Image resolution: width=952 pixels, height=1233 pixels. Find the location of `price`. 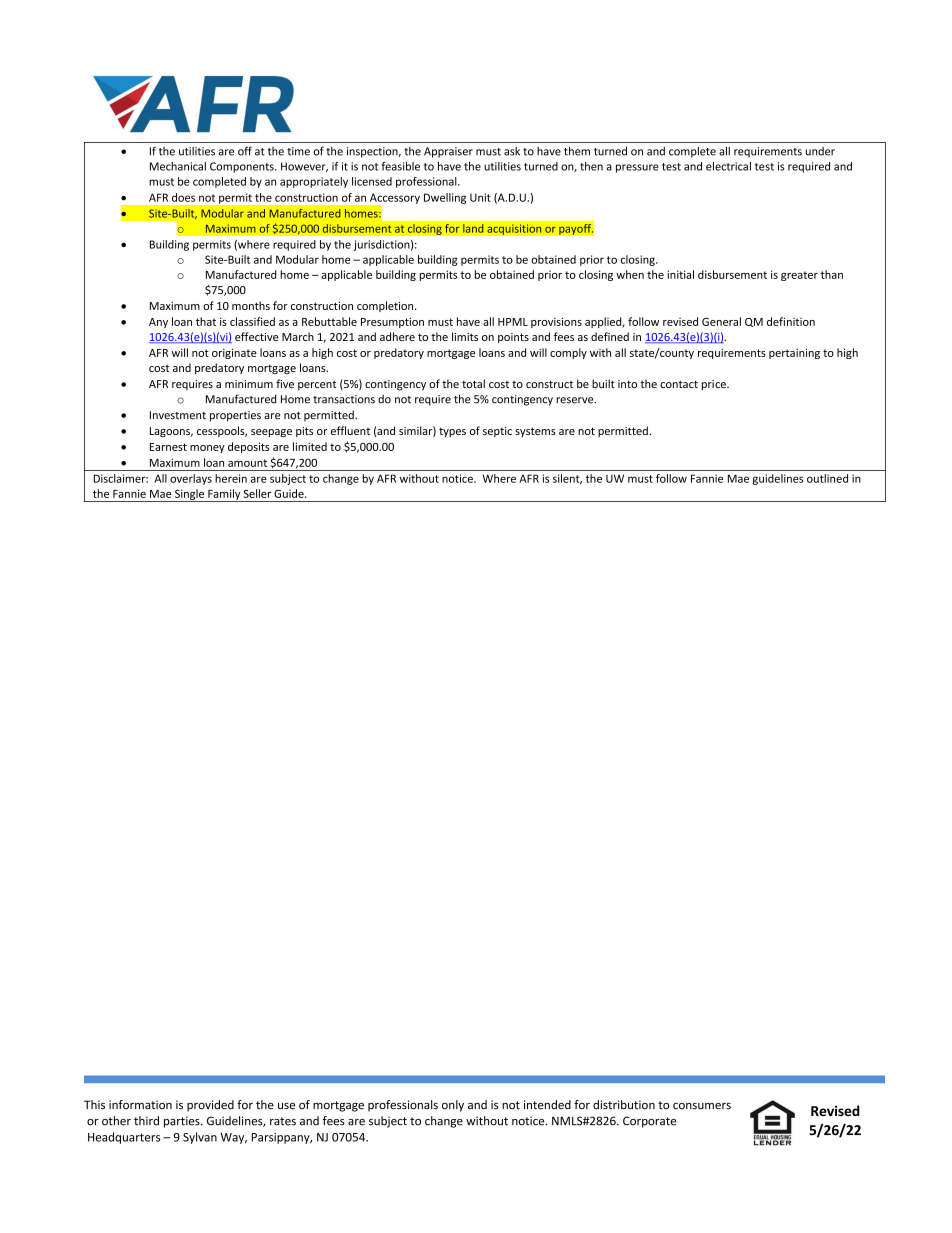

price is located at coordinates (715, 385).
